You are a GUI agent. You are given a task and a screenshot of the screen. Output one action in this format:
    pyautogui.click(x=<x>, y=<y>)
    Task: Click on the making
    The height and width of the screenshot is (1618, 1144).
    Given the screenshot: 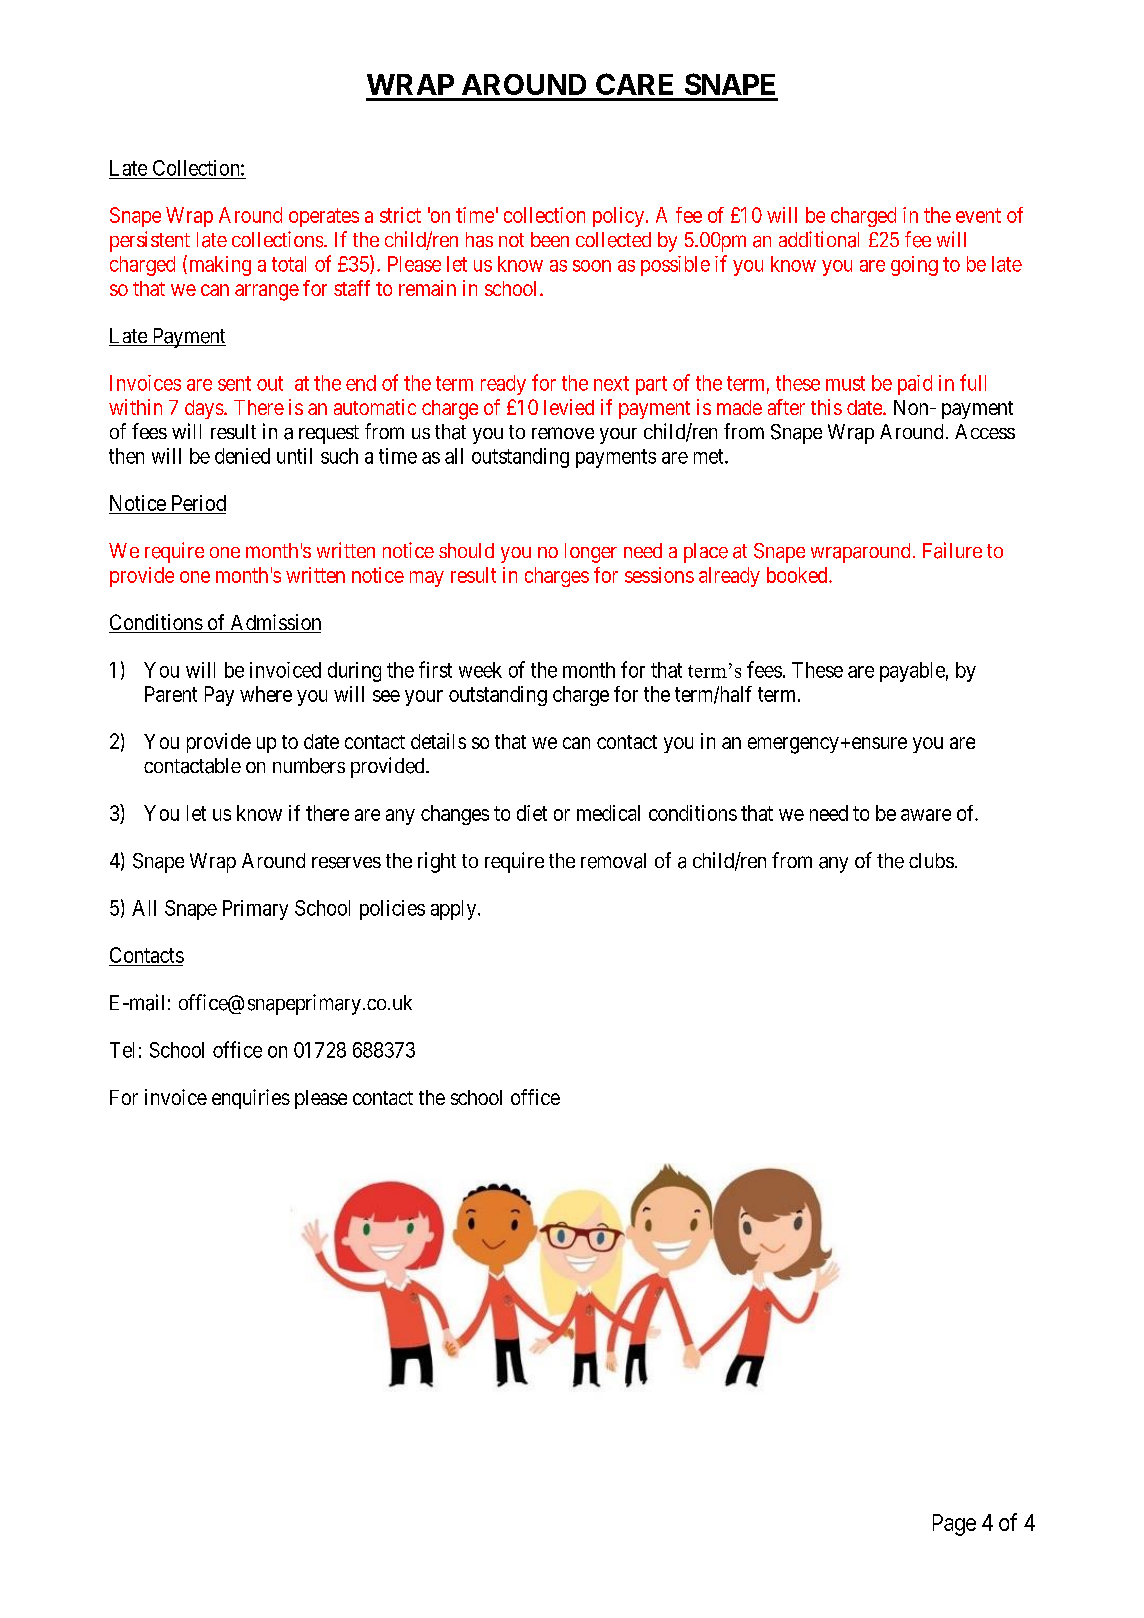 What is the action you would take?
    pyautogui.click(x=218, y=265)
